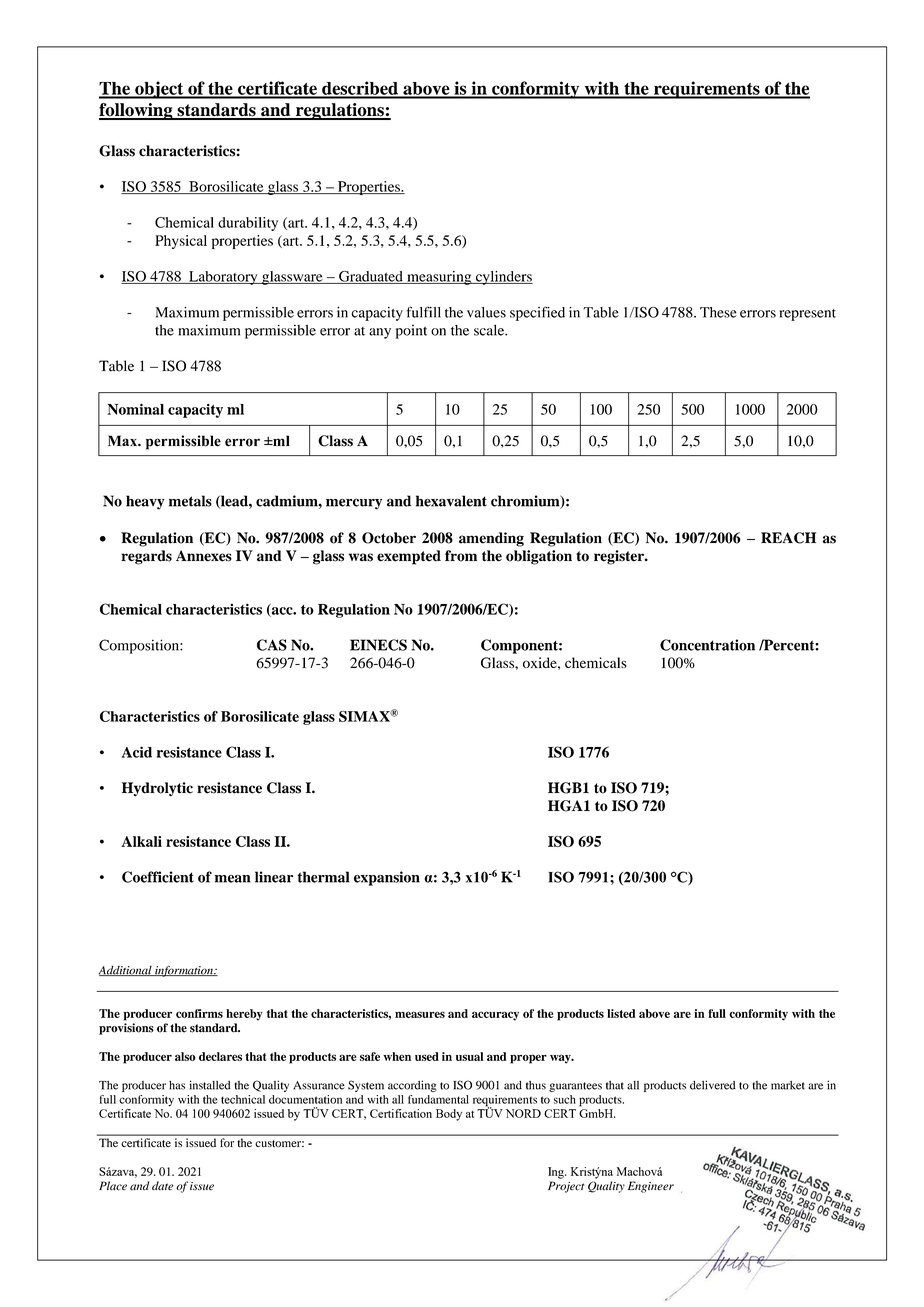  I want to click on Engineer, so click(651, 1187).
